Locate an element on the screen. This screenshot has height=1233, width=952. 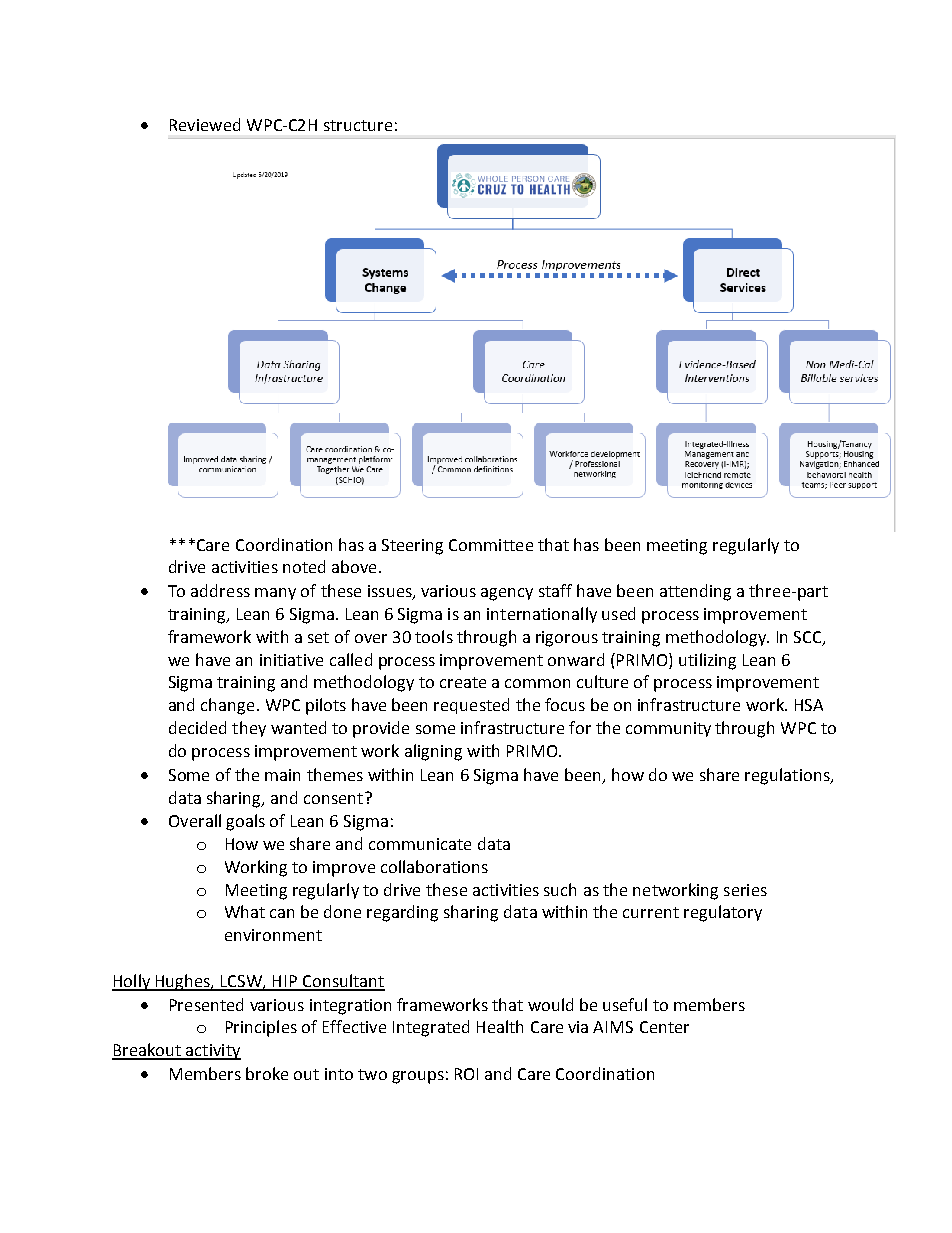
ROI is located at coordinates (466, 1074).
